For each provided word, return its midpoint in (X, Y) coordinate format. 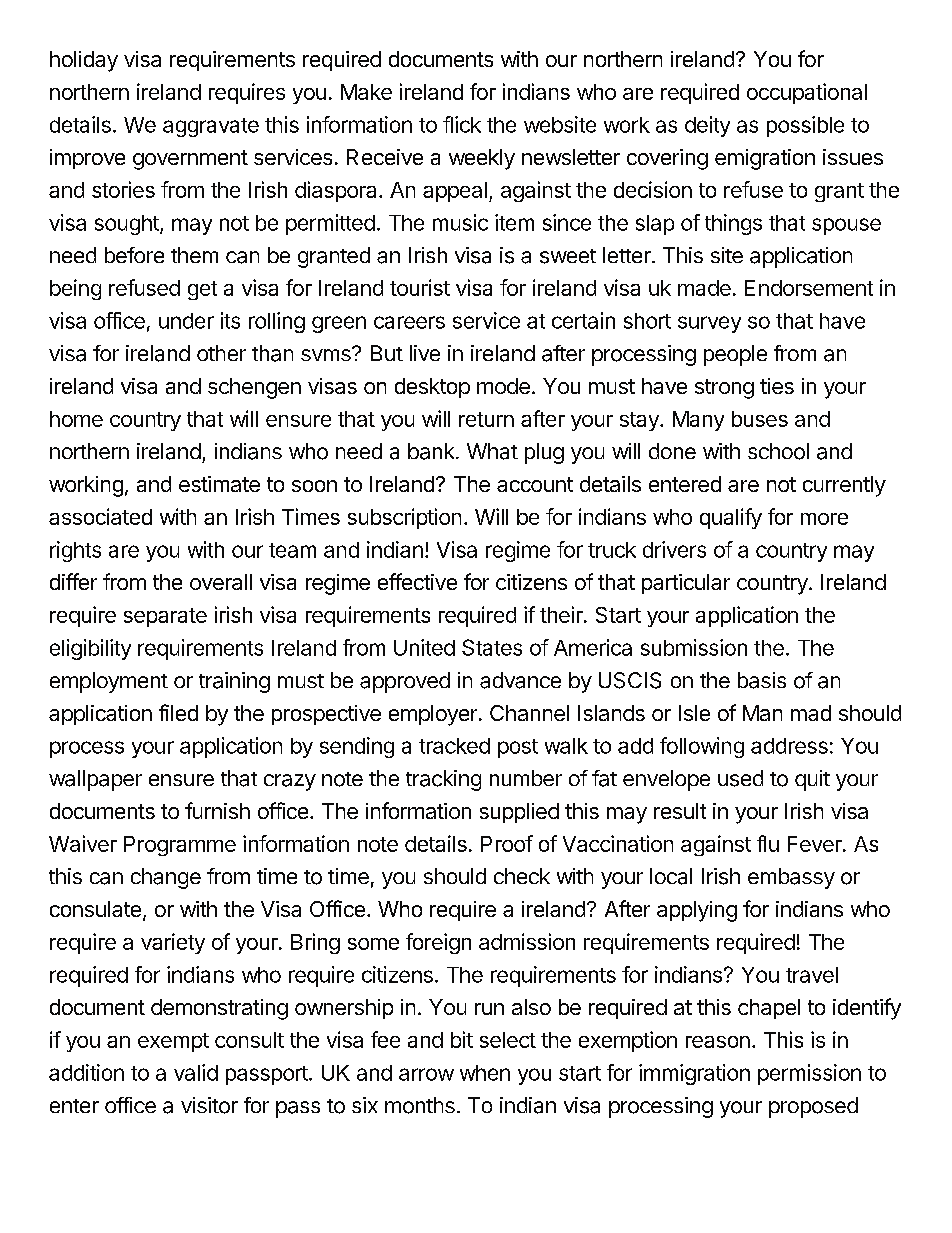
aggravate (211, 127)
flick (462, 124)
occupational (807, 93)
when (485, 1073)
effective (417, 581)
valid (196, 1072)
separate (165, 617)
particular (686, 584)
